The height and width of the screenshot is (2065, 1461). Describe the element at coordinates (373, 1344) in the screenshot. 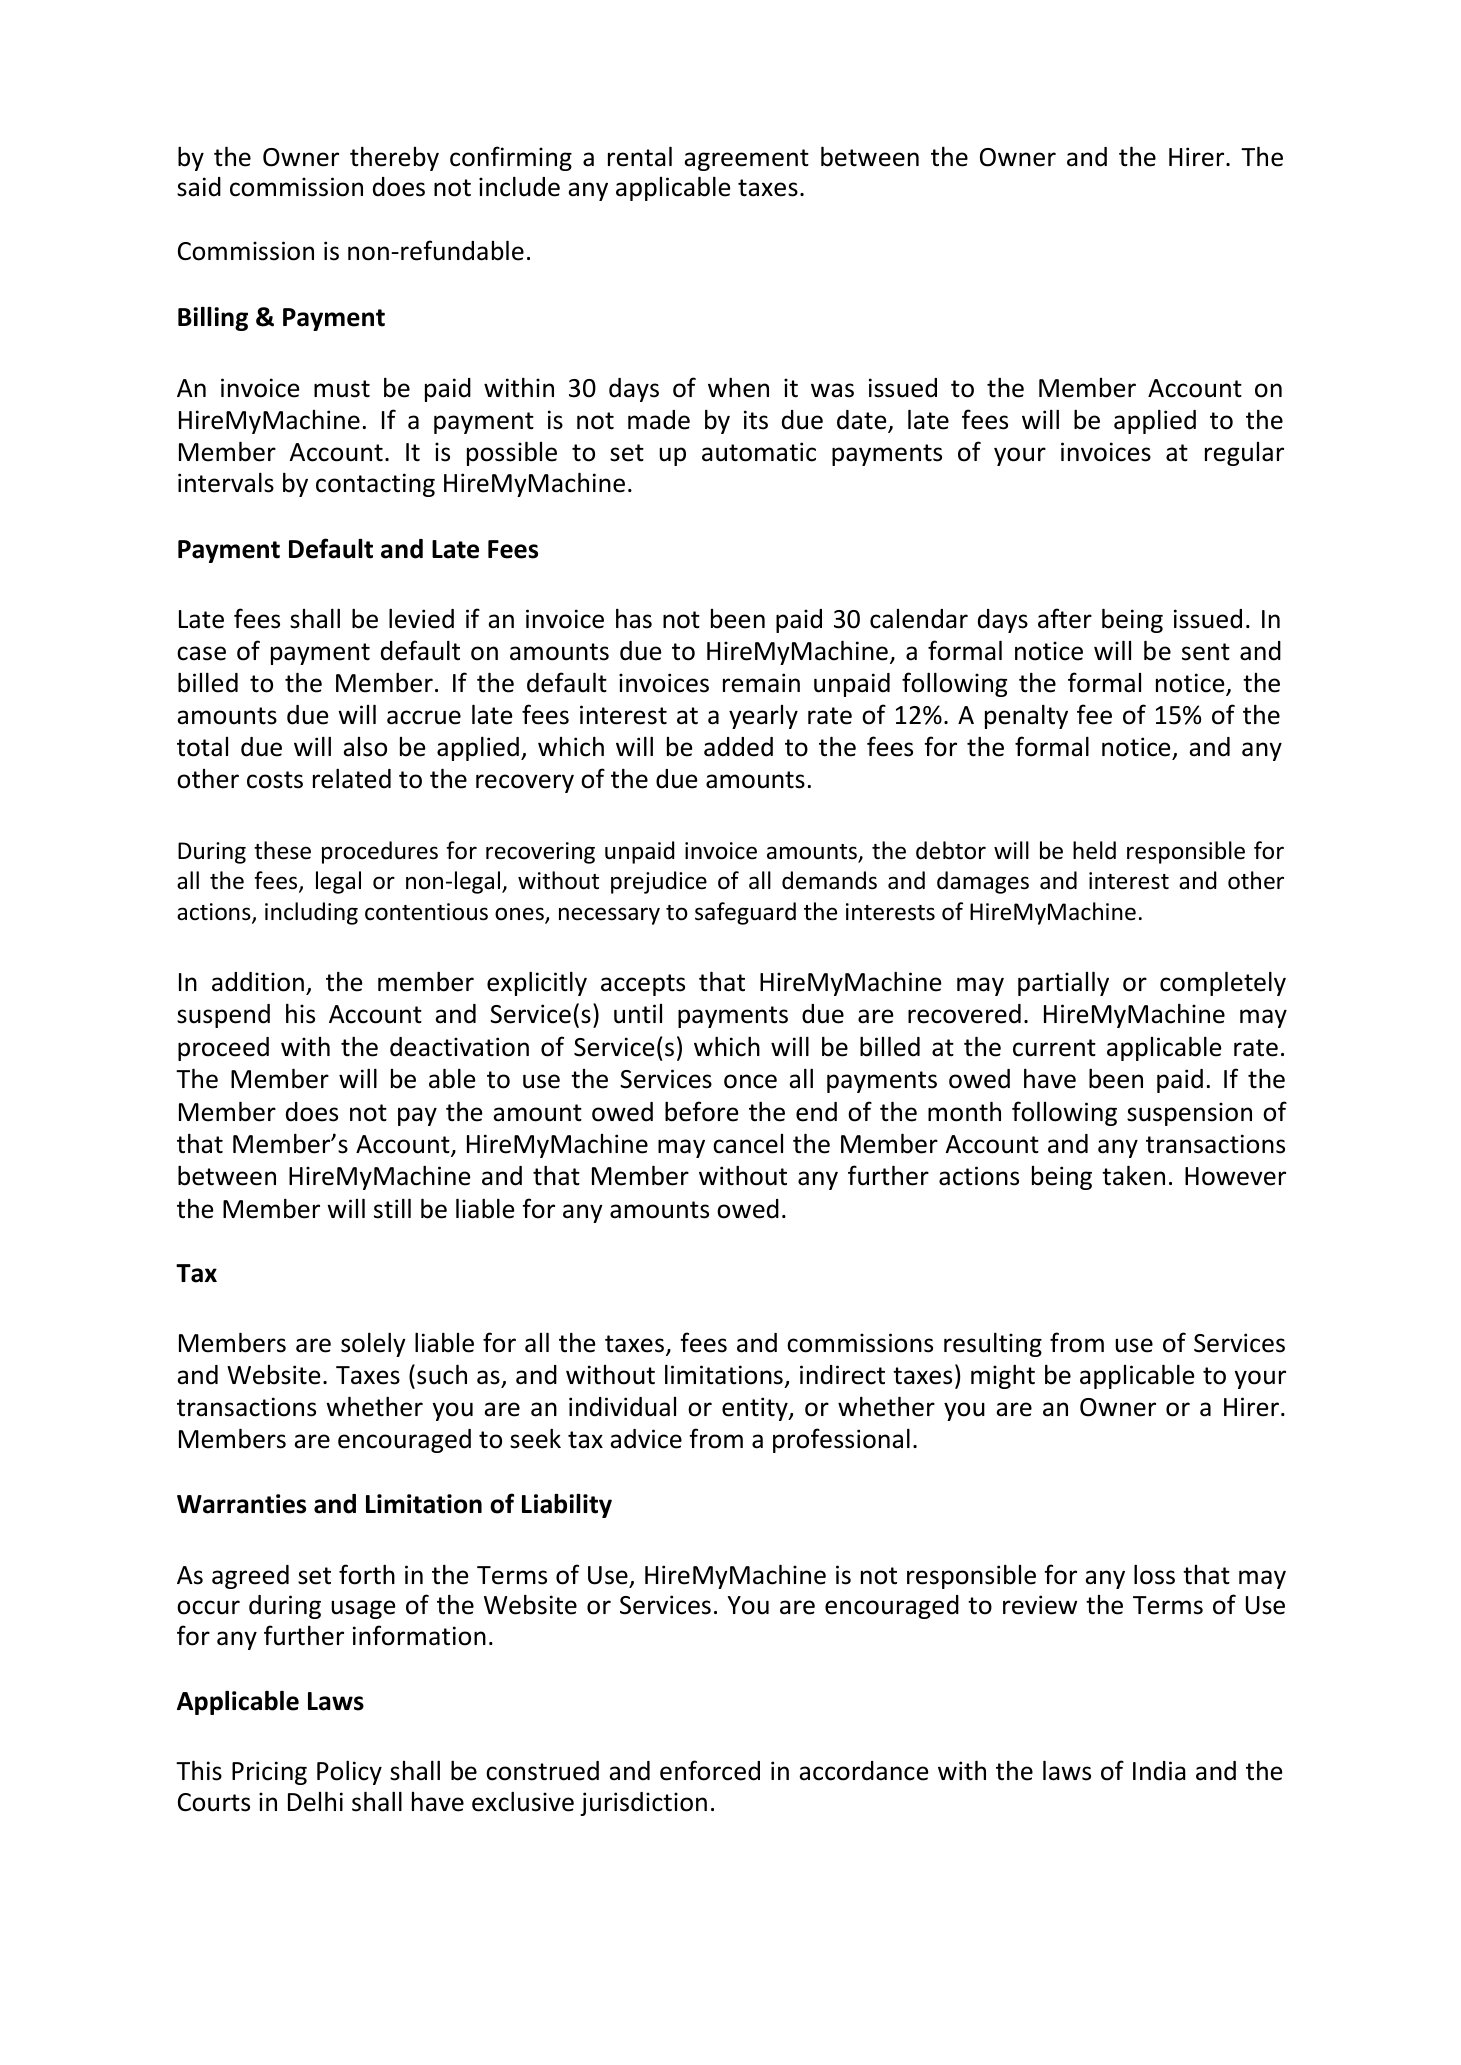

I see `solely` at that location.
